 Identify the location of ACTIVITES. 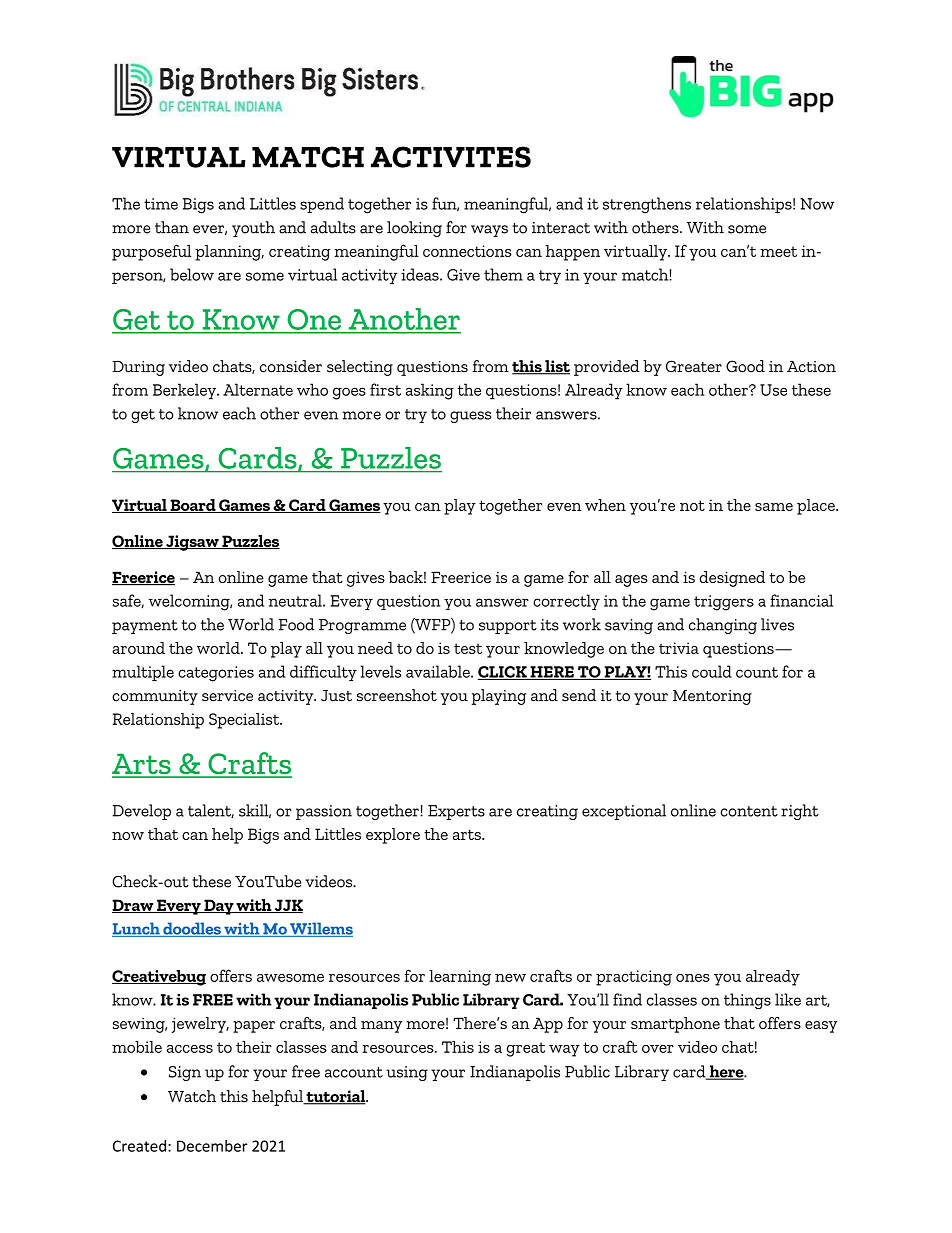
(451, 157).
